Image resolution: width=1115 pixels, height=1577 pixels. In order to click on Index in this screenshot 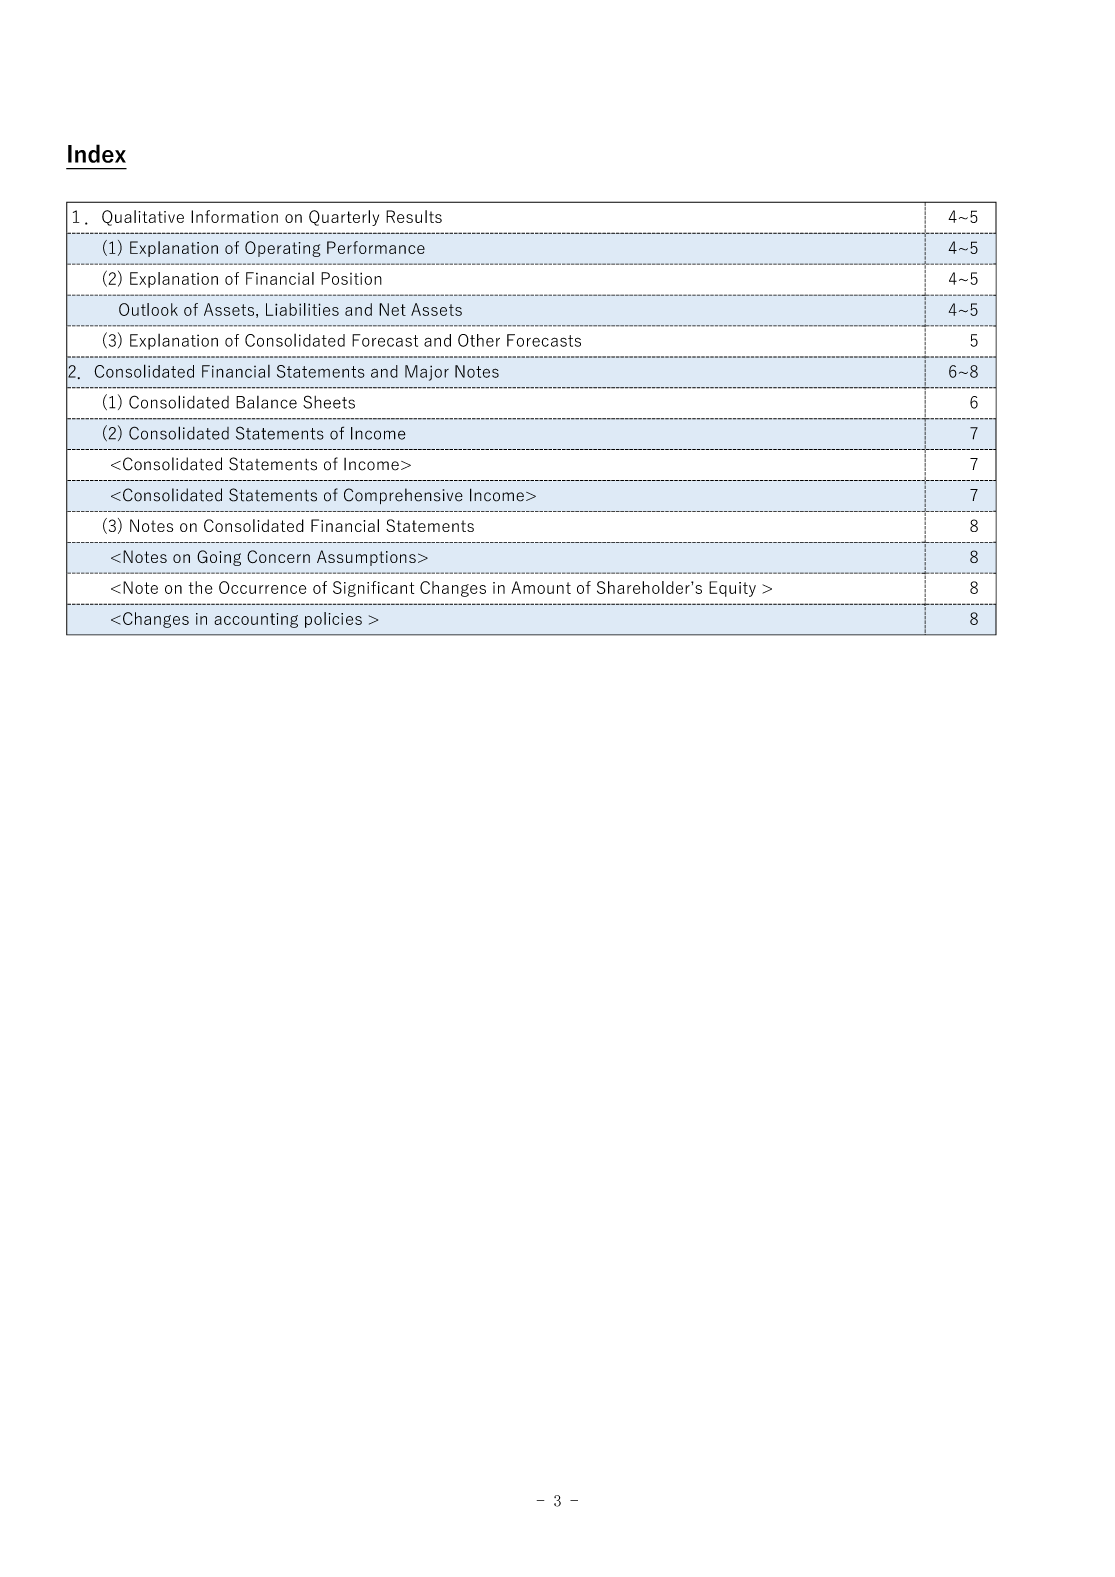, I will do `click(97, 153)`.
